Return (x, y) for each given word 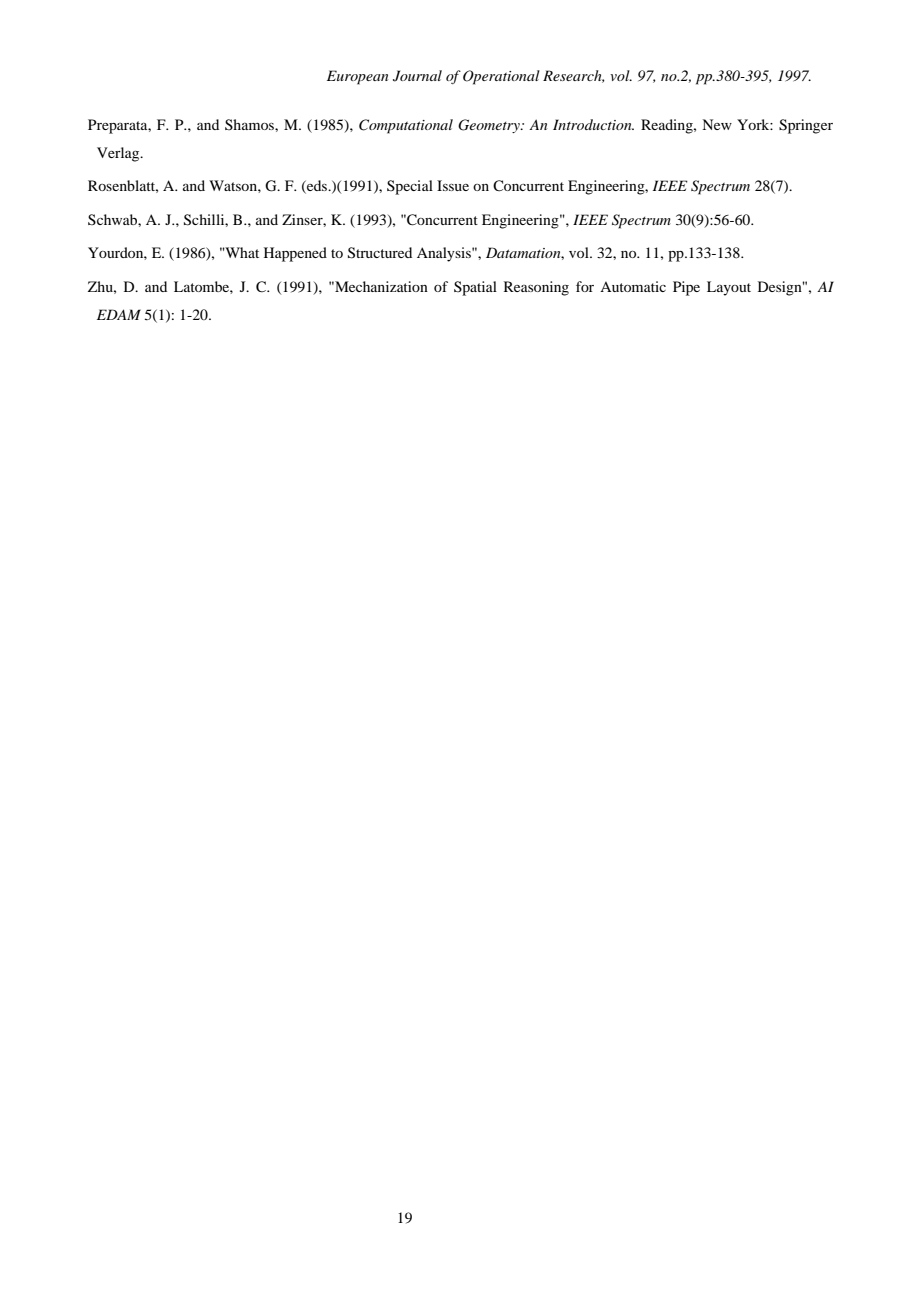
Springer (806, 126)
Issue (453, 185)
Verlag (119, 154)
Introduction (593, 124)
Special (410, 187)
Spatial (475, 288)
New (717, 124)
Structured (380, 253)
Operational (501, 77)
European (357, 77)
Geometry (490, 126)
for (585, 286)
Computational (406, 126)
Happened (295, 254)
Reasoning (536, 288)
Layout (729, 288)
